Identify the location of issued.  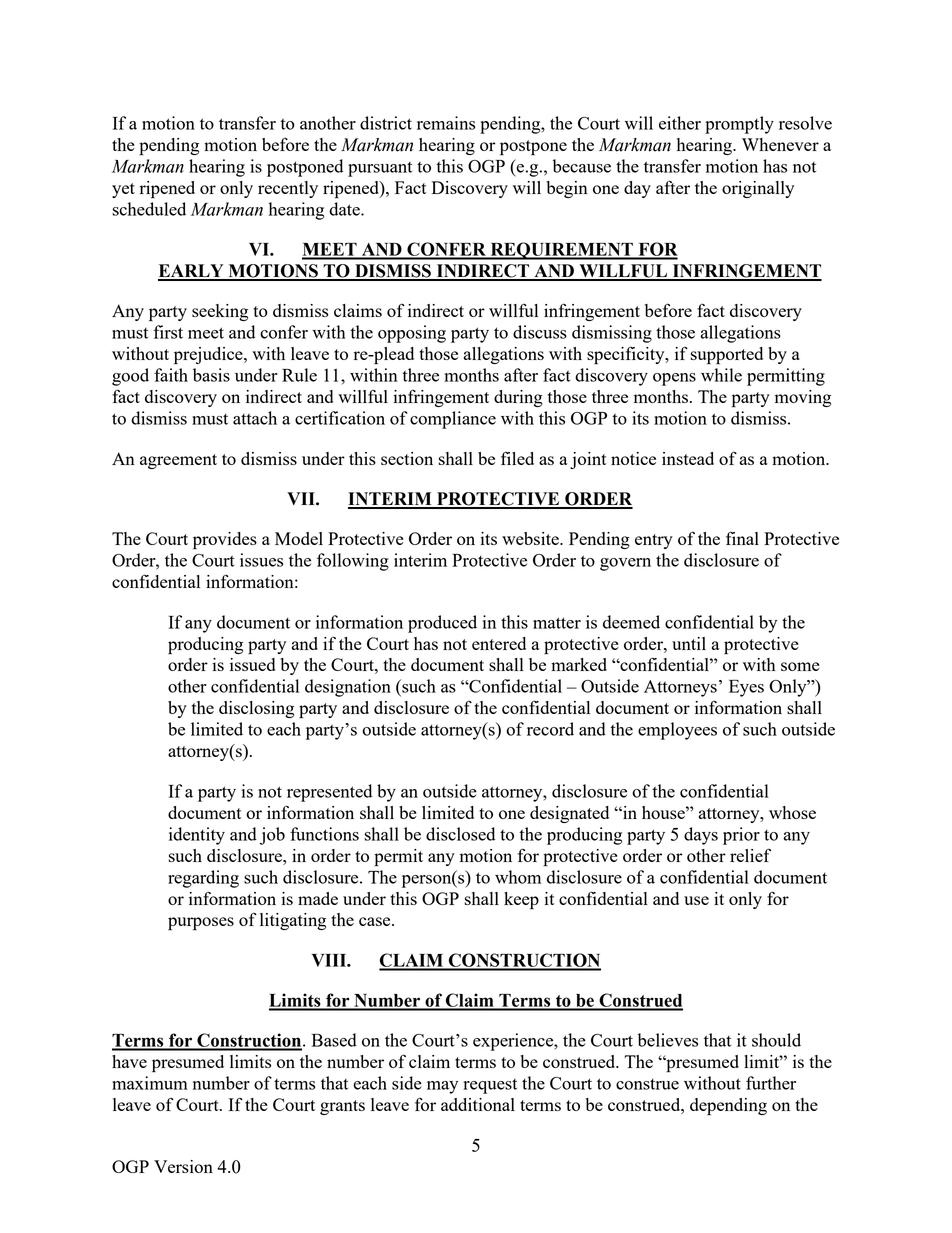
(252, 664).
